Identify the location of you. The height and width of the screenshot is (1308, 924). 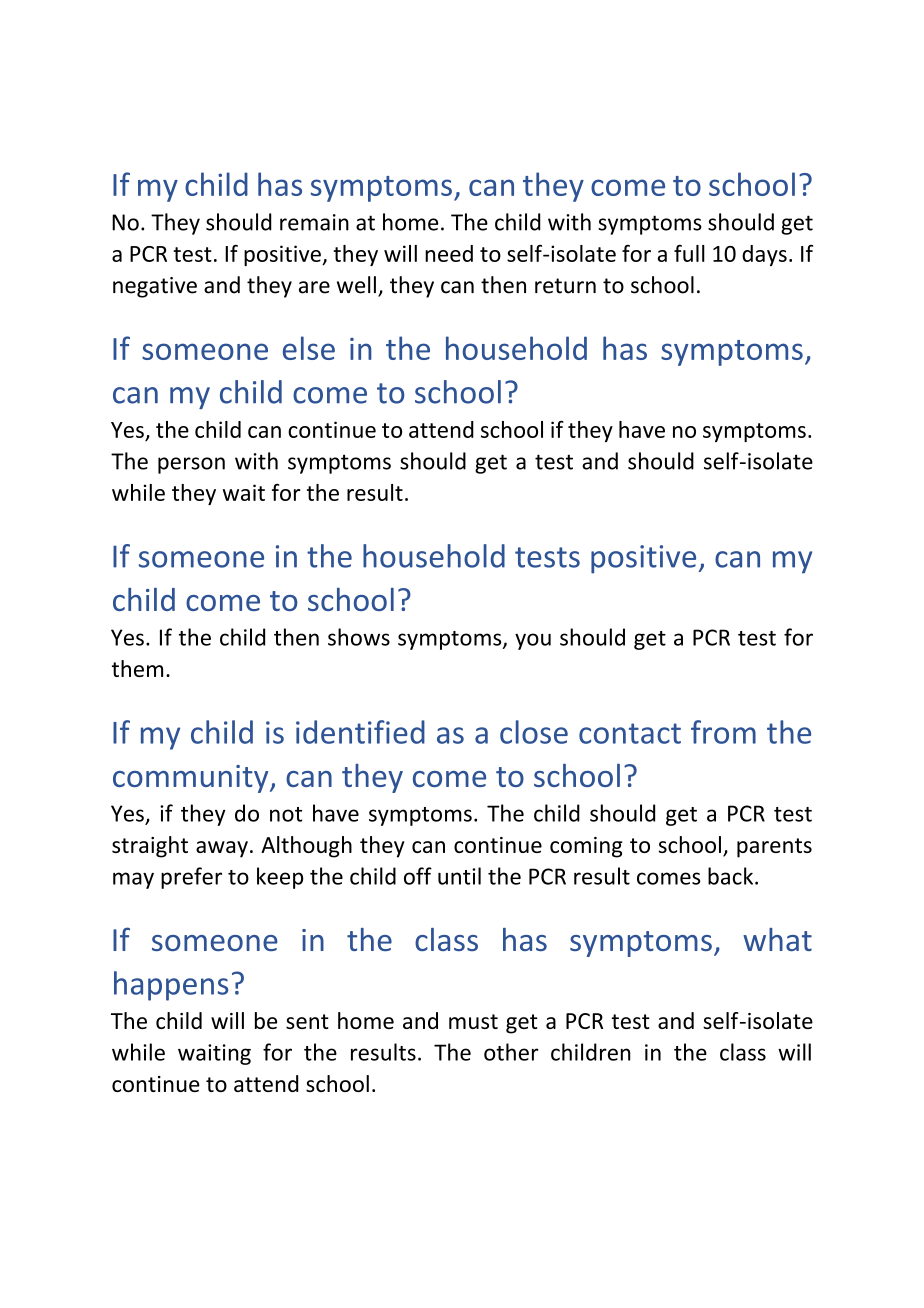
(533, 641).
